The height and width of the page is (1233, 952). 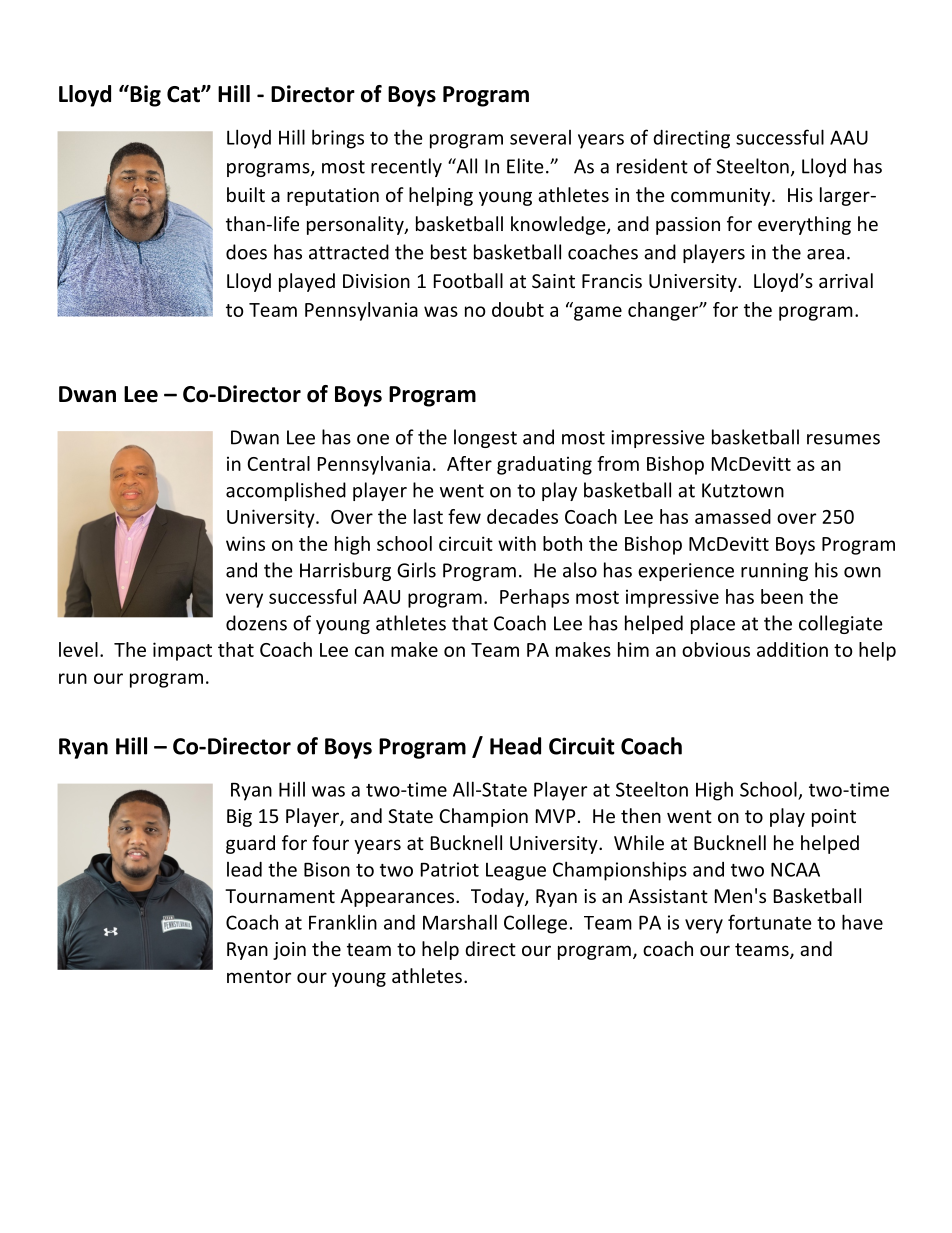 I want to click on several, so click(x=540, y=137).
